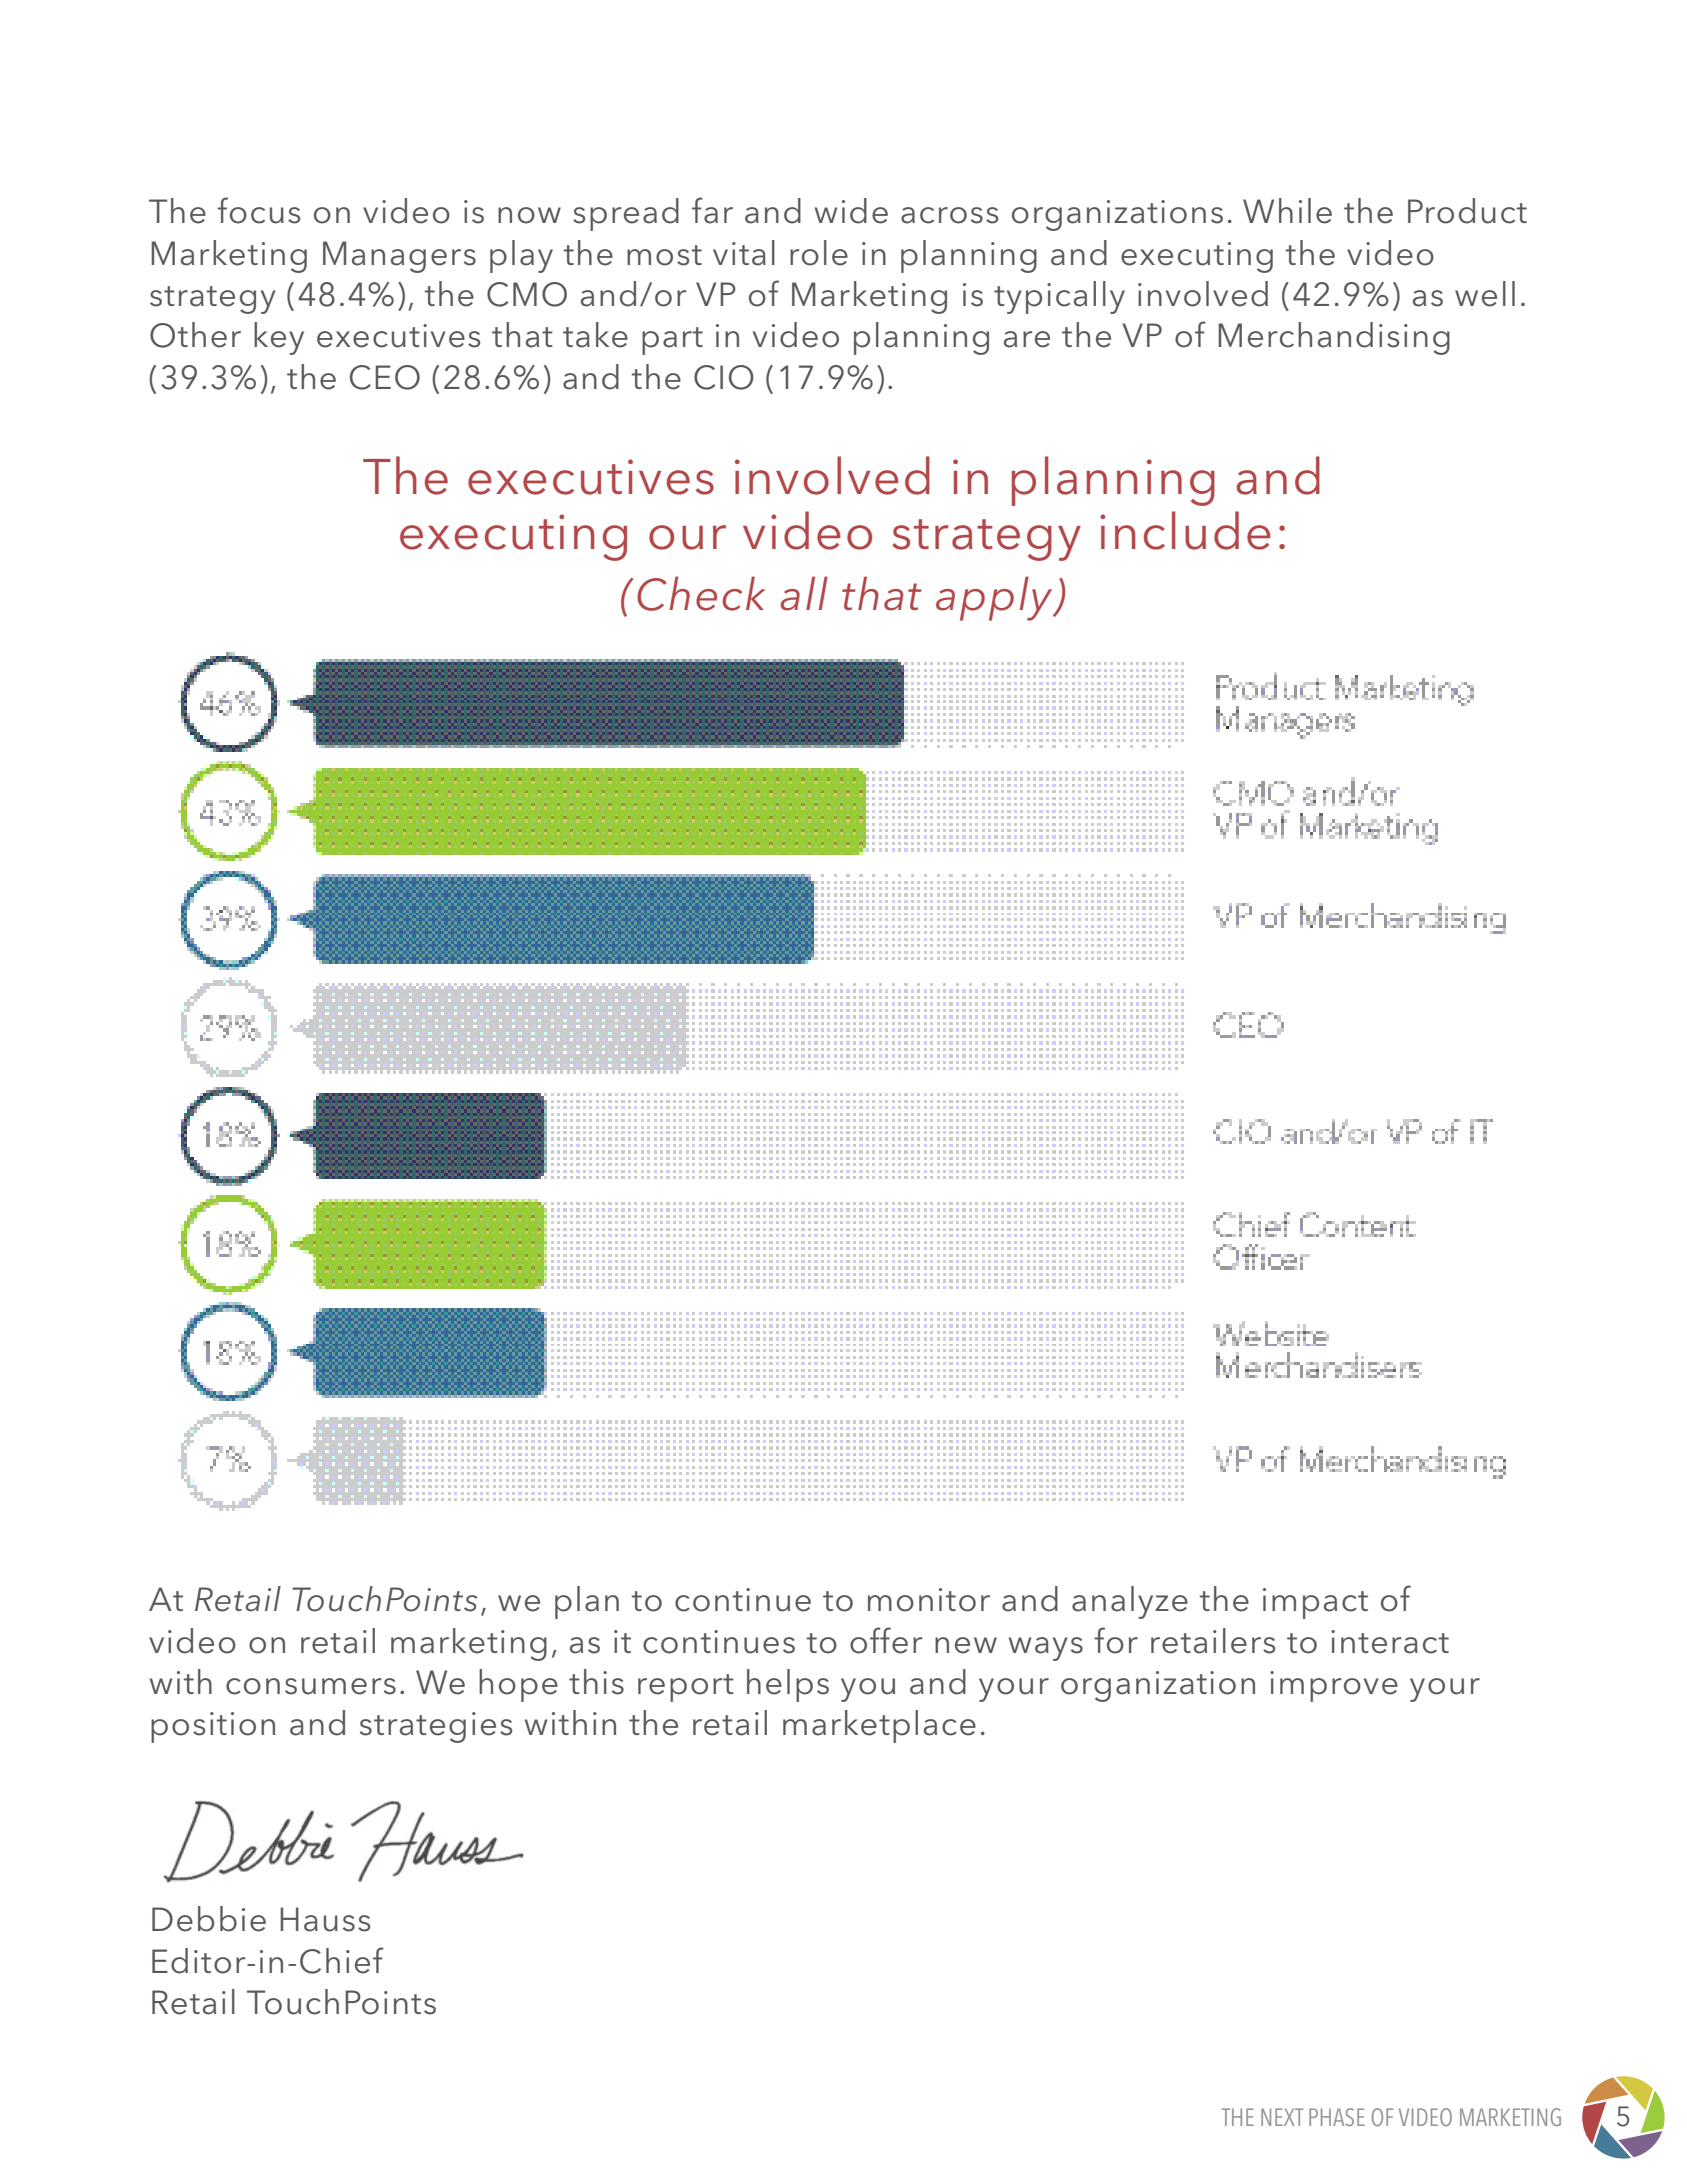  Describe the element at coordinates (701, 593) in the screenshot. I see `Check` at that location.
